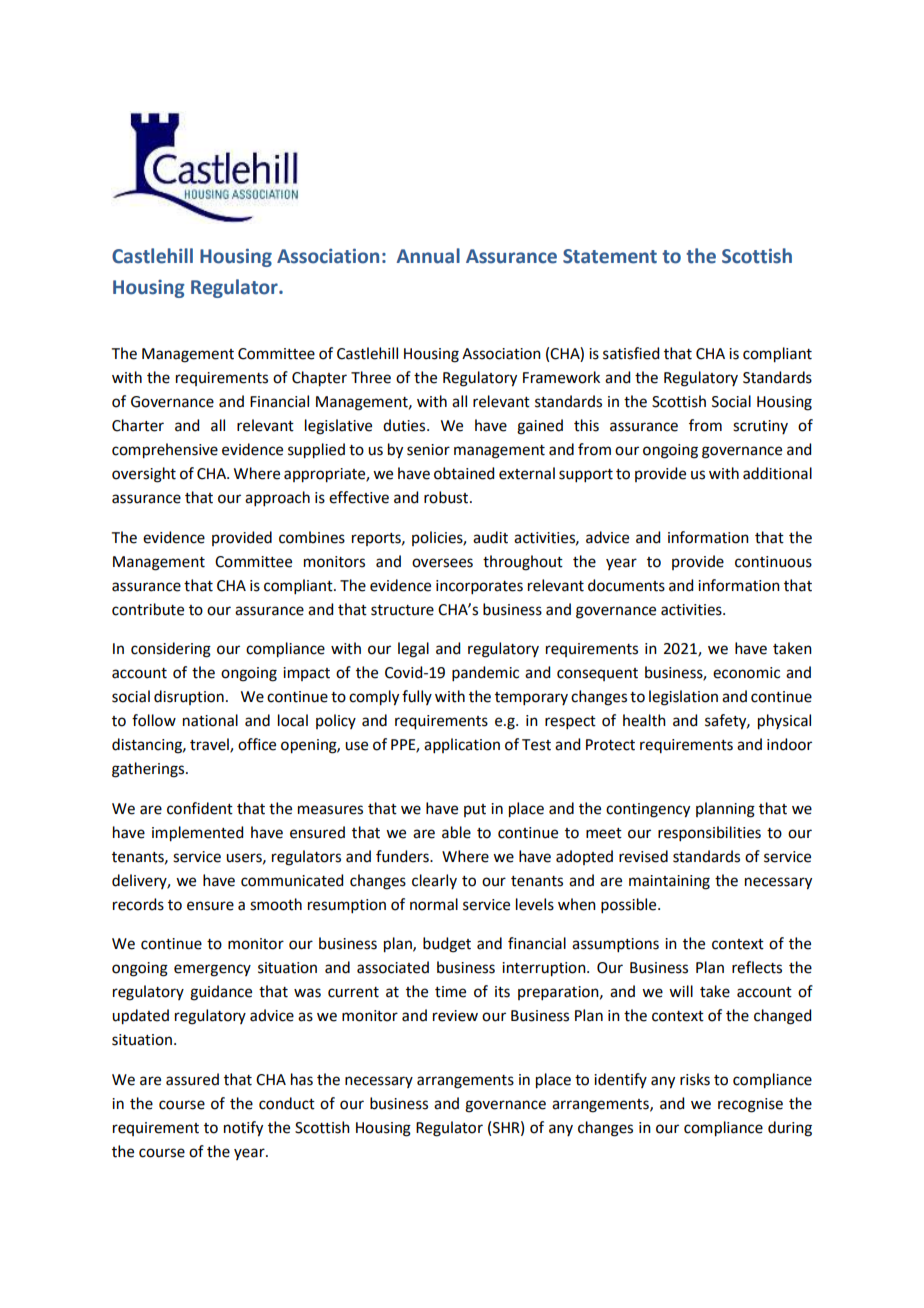 This screenshot has height=1308, width=924. Describe the element at coordinates (276, 904) in the screenshot. I see `smooth` at that location.
